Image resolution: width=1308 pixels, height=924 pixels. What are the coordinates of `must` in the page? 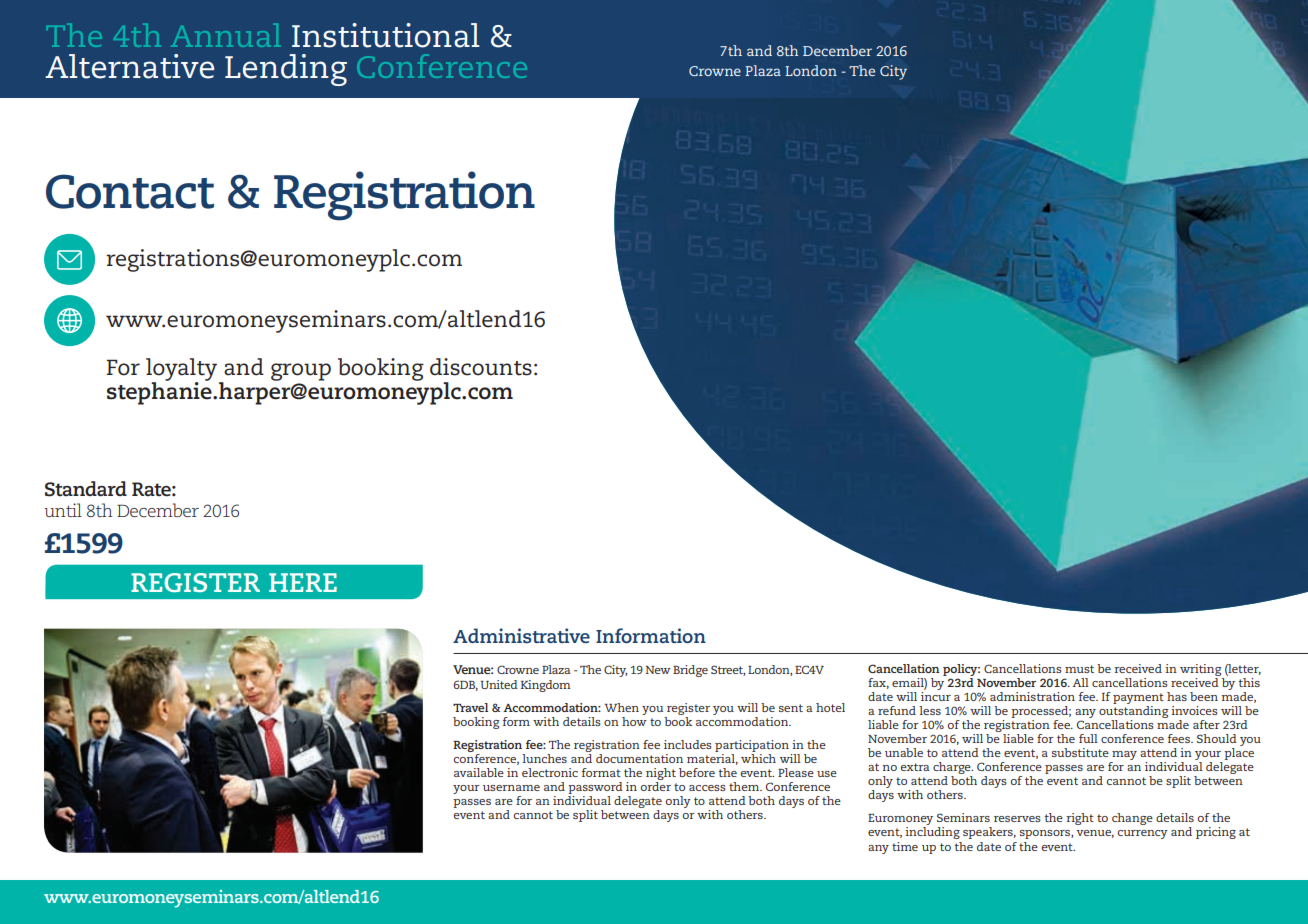 It's located at (1079, 669).
